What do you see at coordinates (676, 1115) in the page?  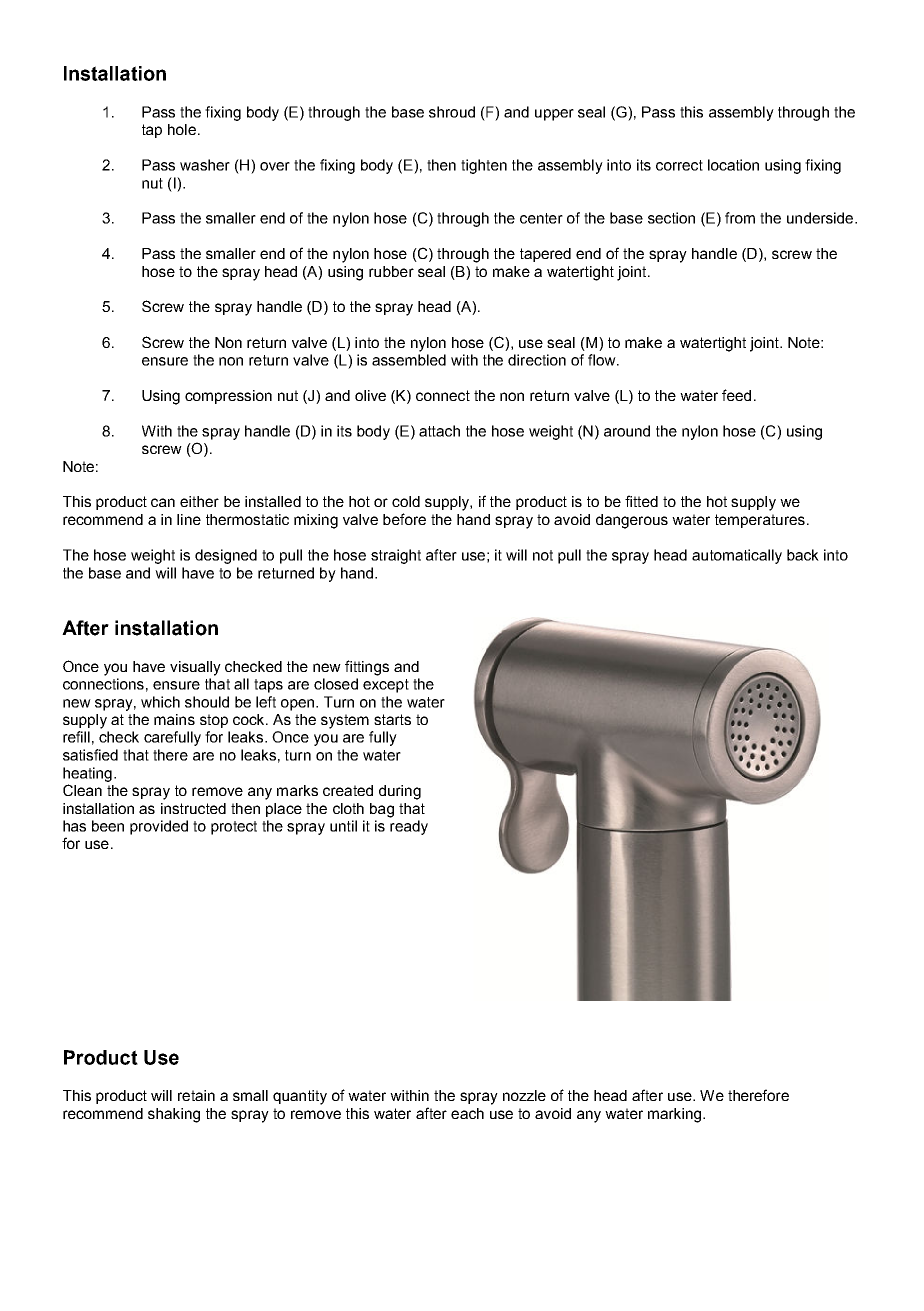 I see `marking` at bounding box center [676, 1115].
